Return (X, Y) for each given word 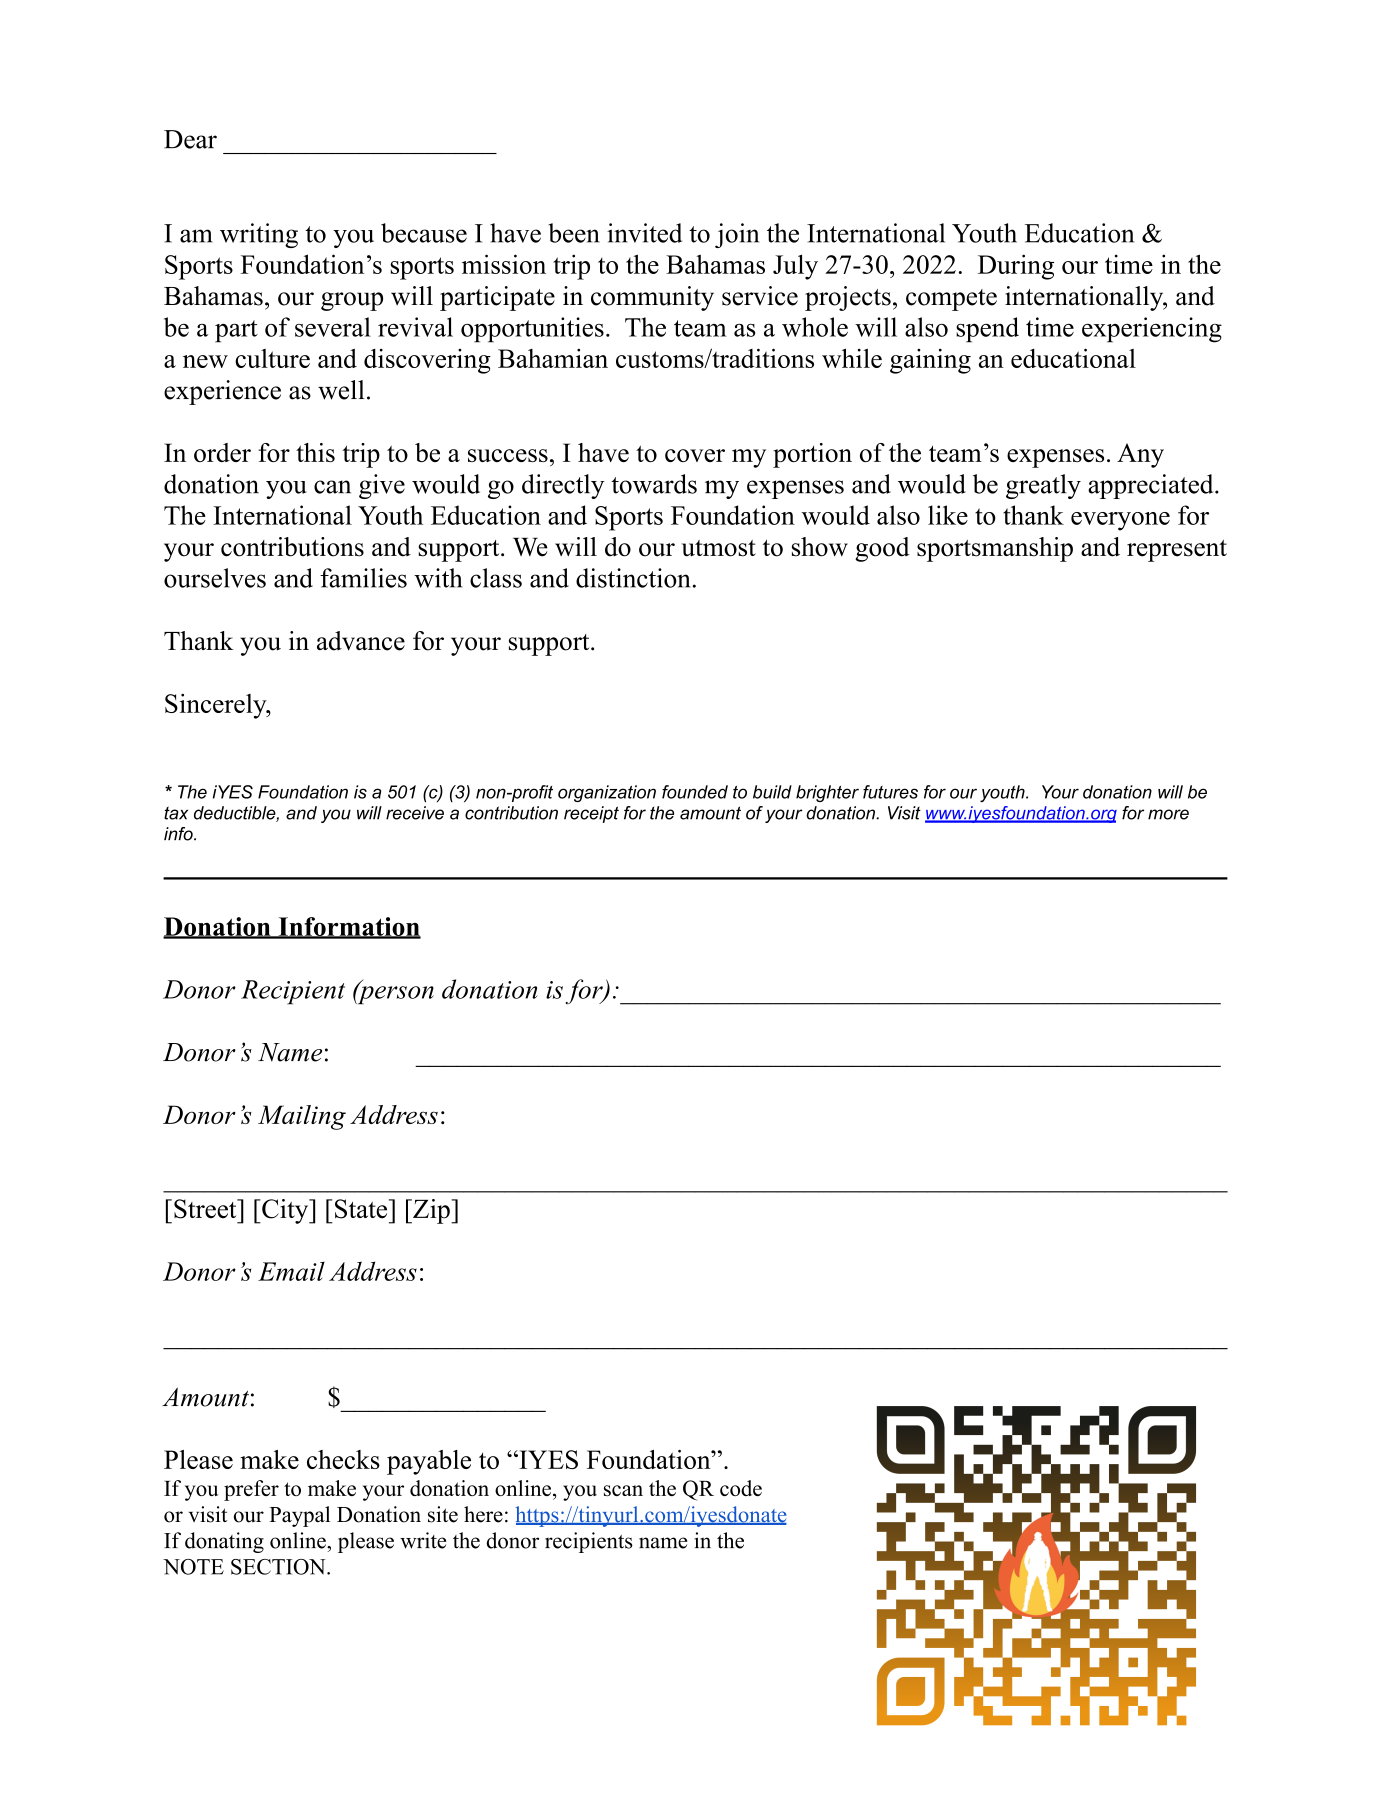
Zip (431, 1211)
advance (361, 641)
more (1168, 814)
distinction (633, 578)
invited (644, 233)
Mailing (302, 1117)
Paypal (299, 1516)
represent (1177, 551)
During (1016, 267)
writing (259, 235)
